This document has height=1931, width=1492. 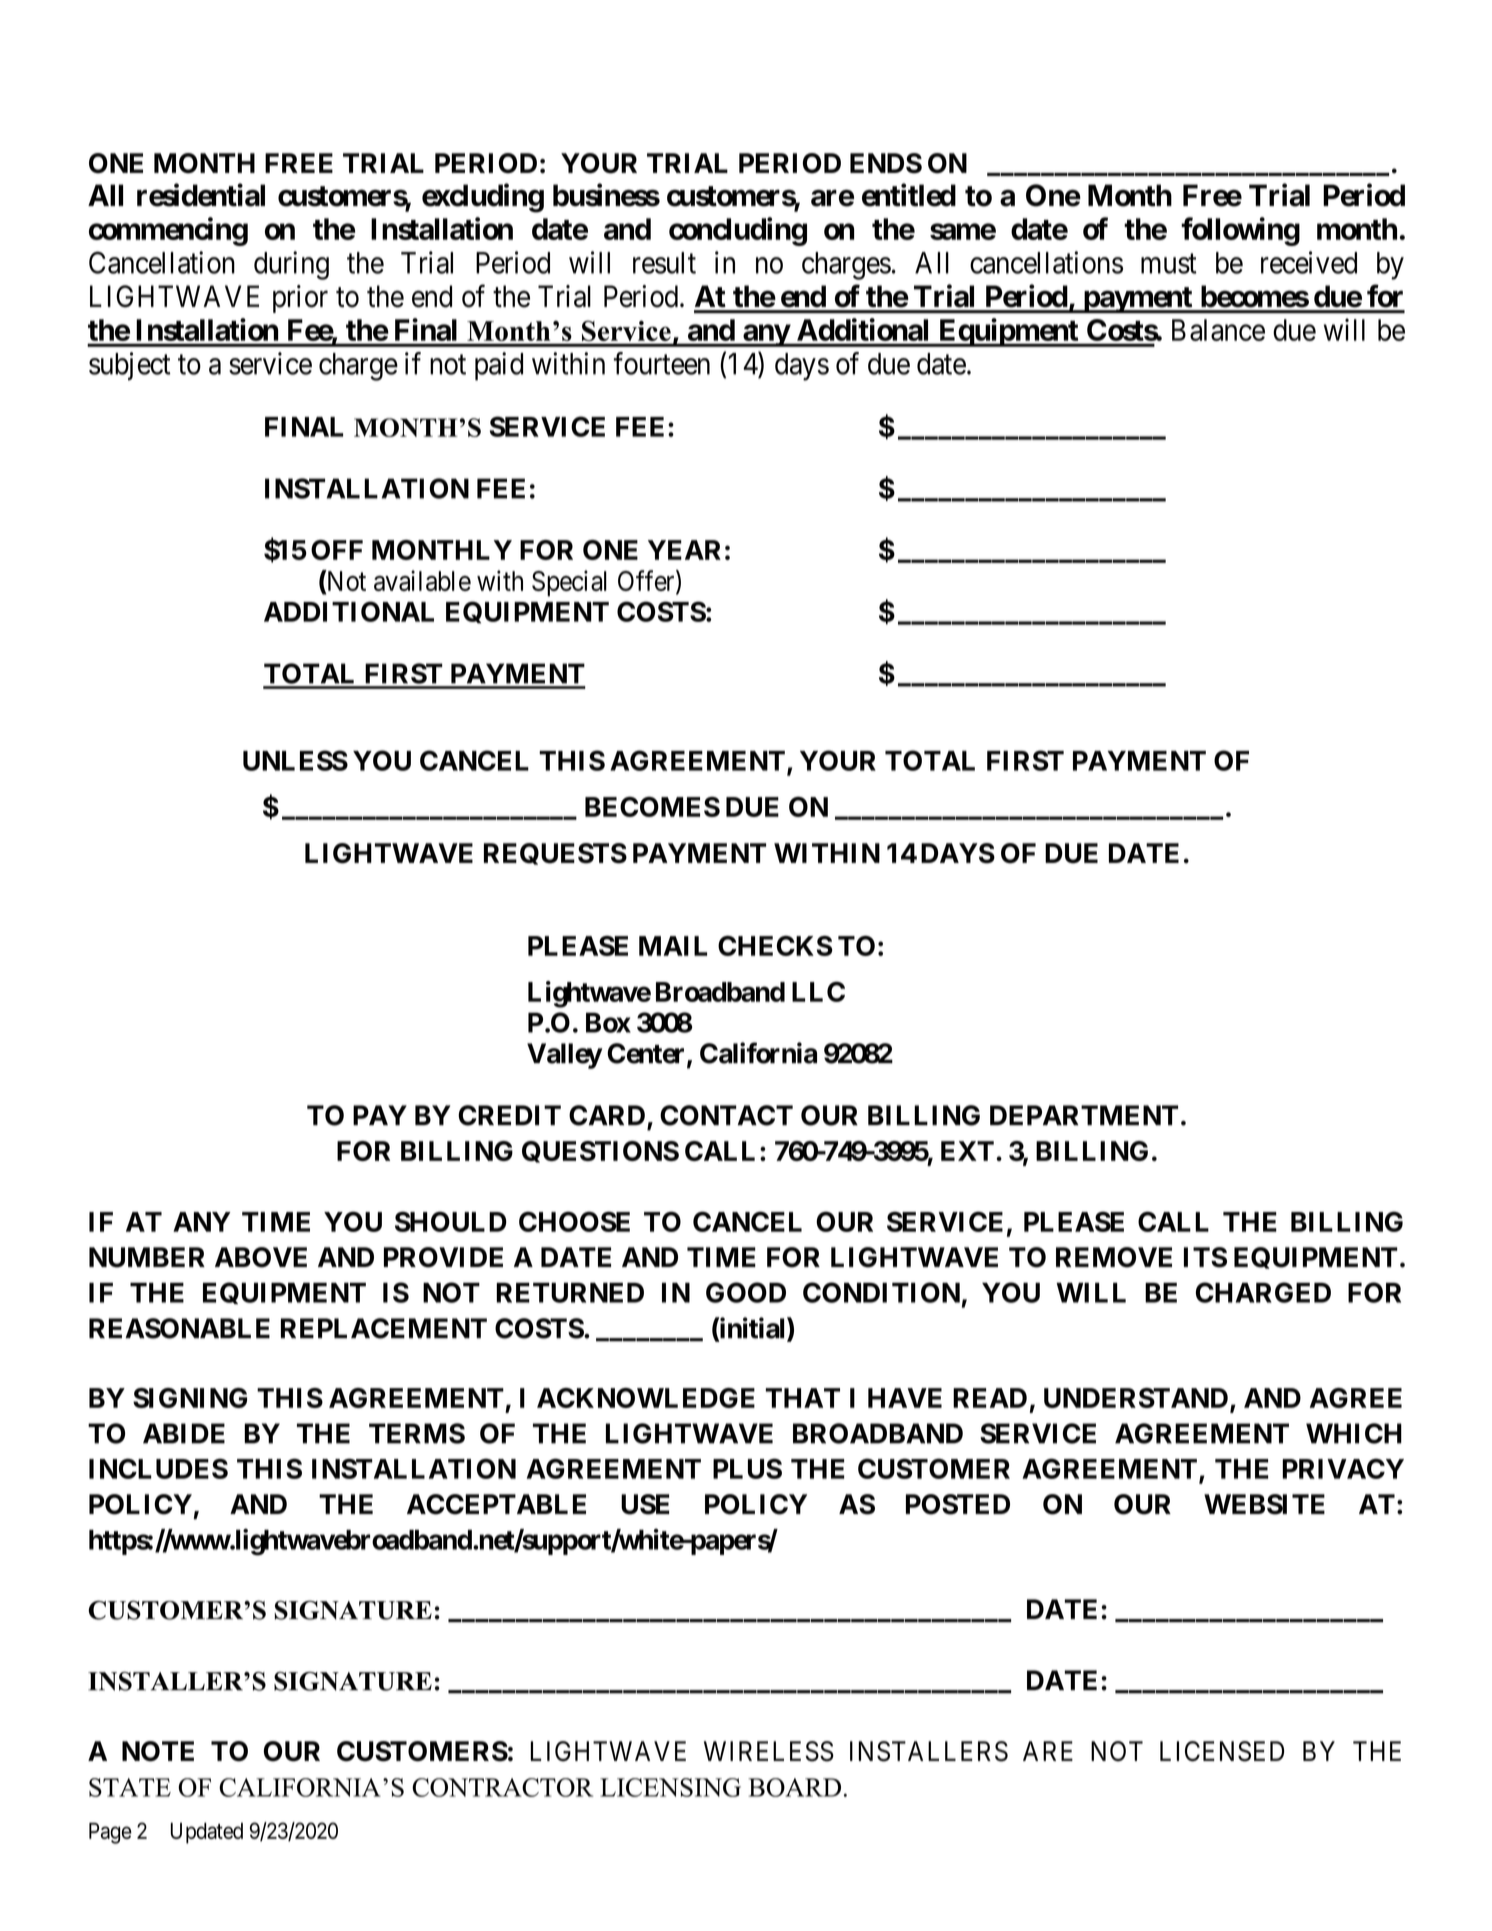 I want to click on WIRELESS, so click(x=769, y=1751).
